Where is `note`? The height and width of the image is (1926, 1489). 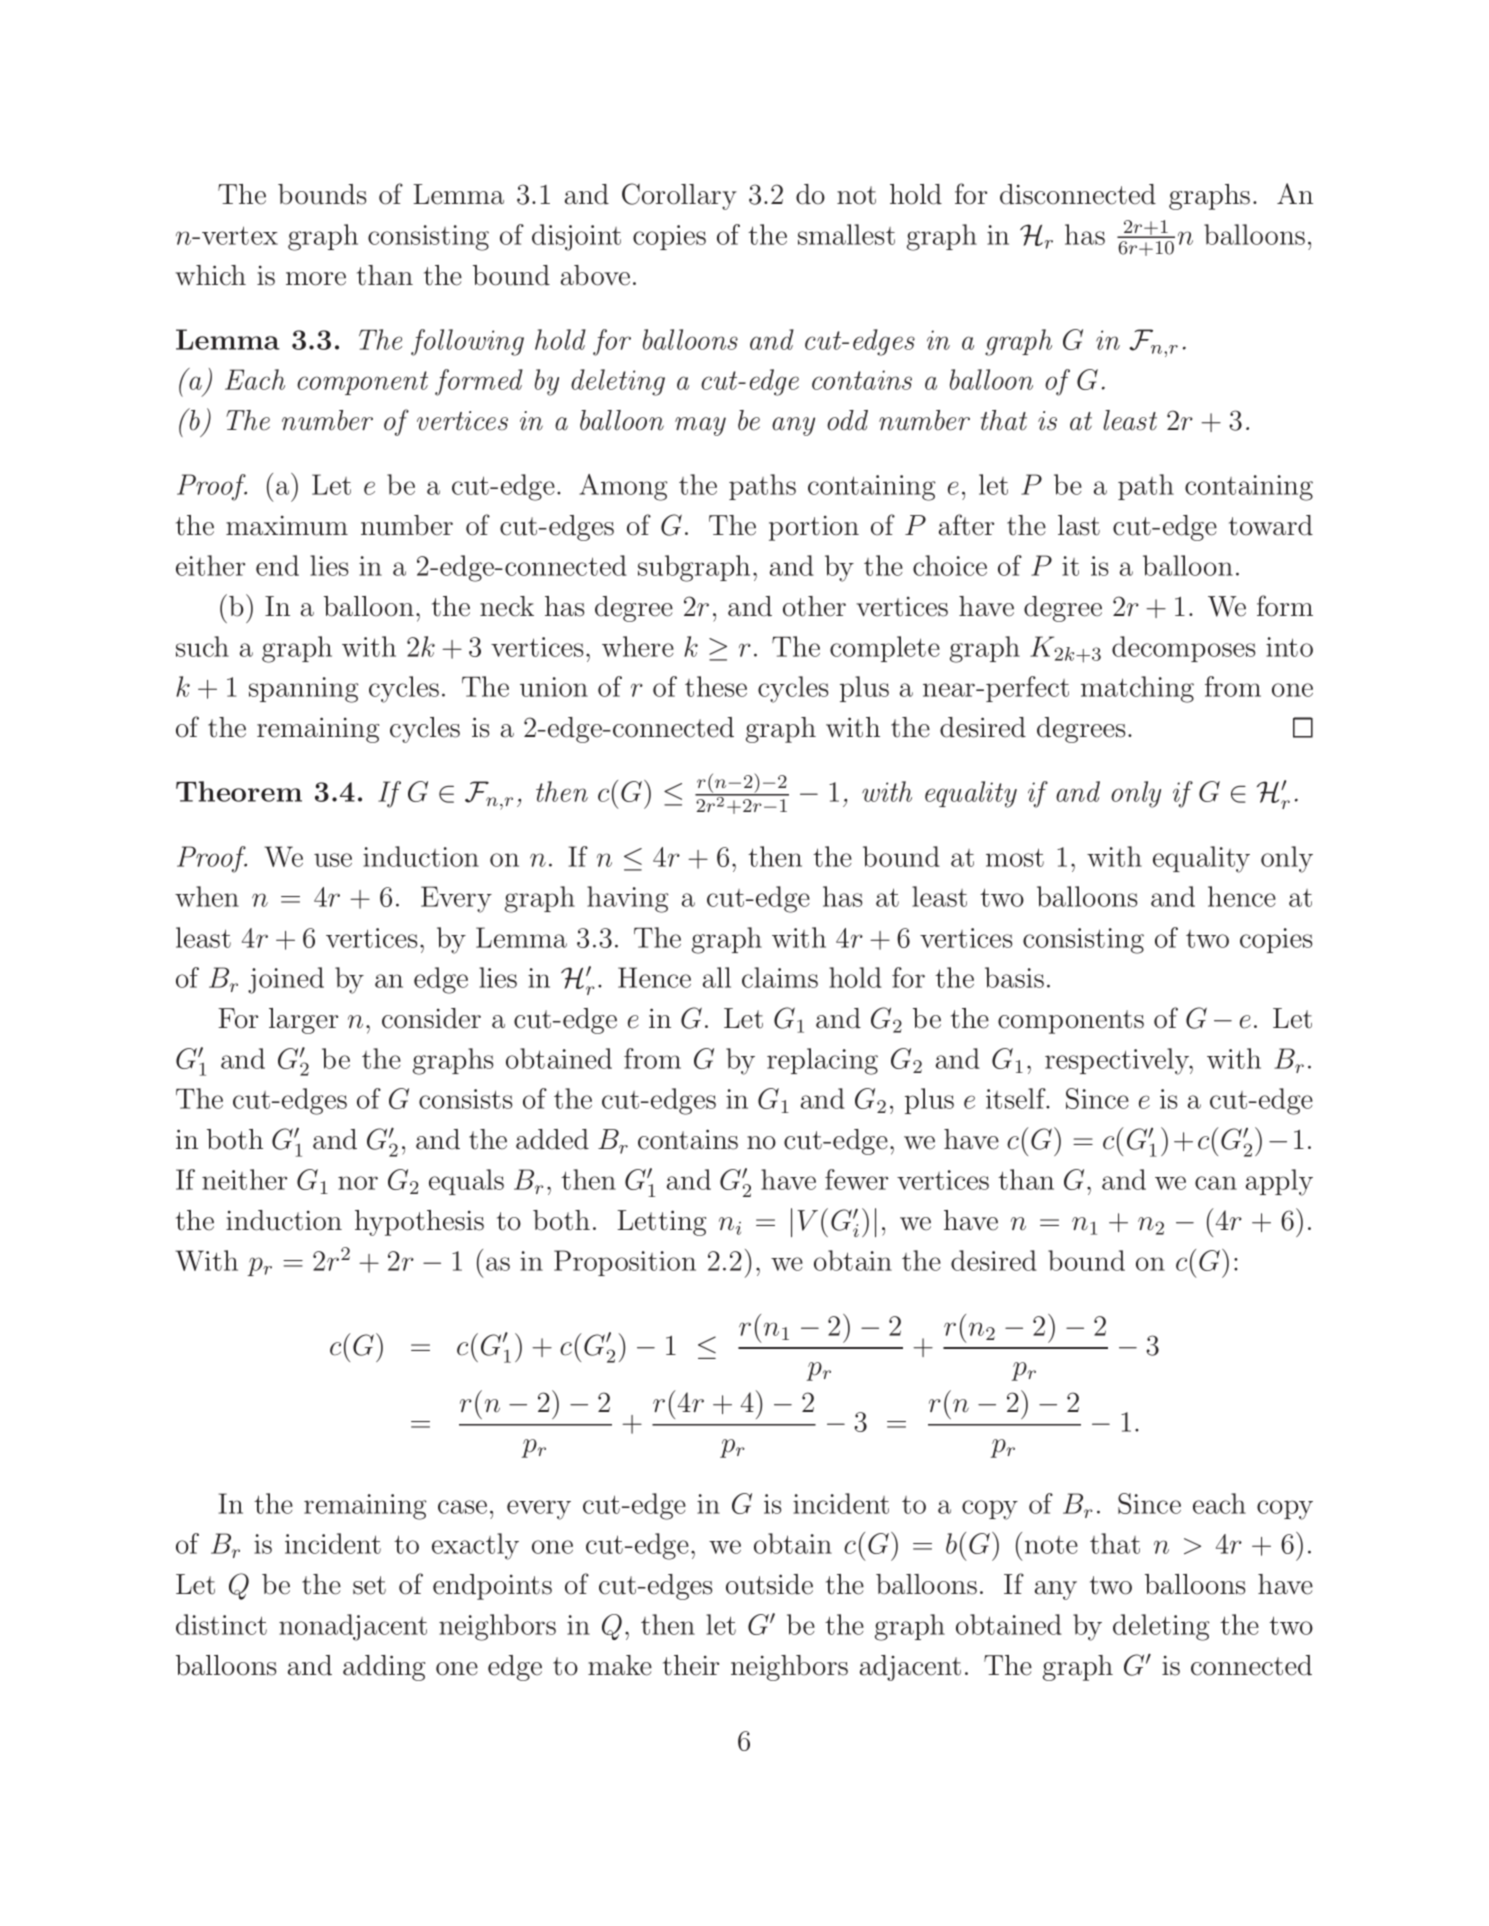 note is located at coordinates (1051, 1545).
